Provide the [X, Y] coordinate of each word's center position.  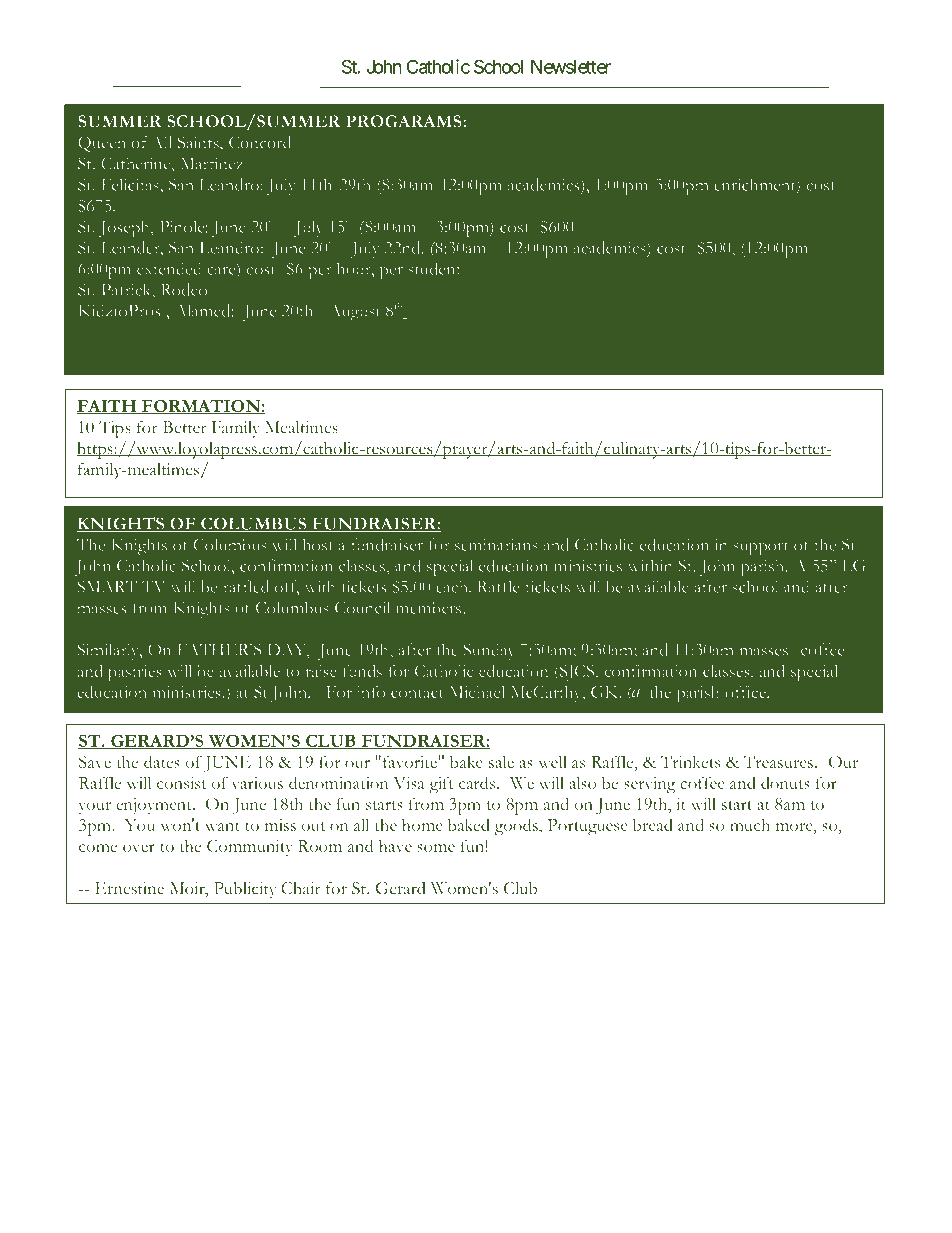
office [746, 691]
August [355, 312]
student [434, 268]
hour [355, 268]
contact [417, 693]
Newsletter [571, 67]
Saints [199, 142]
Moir [189, 889]
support [761, 548]
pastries [135, 673]
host [318, 544]
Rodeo [184, 289]
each [453, 586]
